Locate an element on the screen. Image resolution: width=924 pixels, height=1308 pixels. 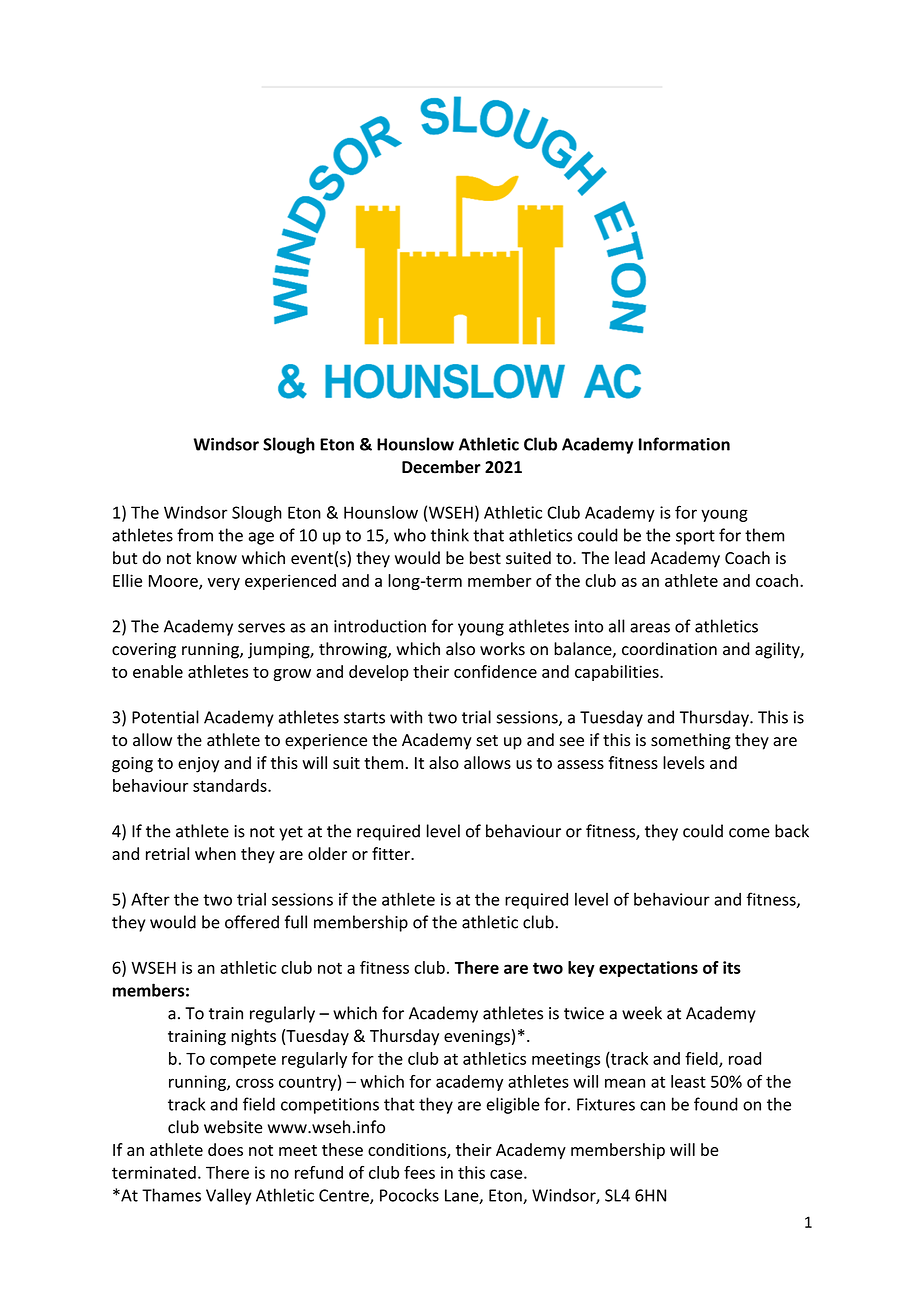
December is located at coordinates (441, 467).
